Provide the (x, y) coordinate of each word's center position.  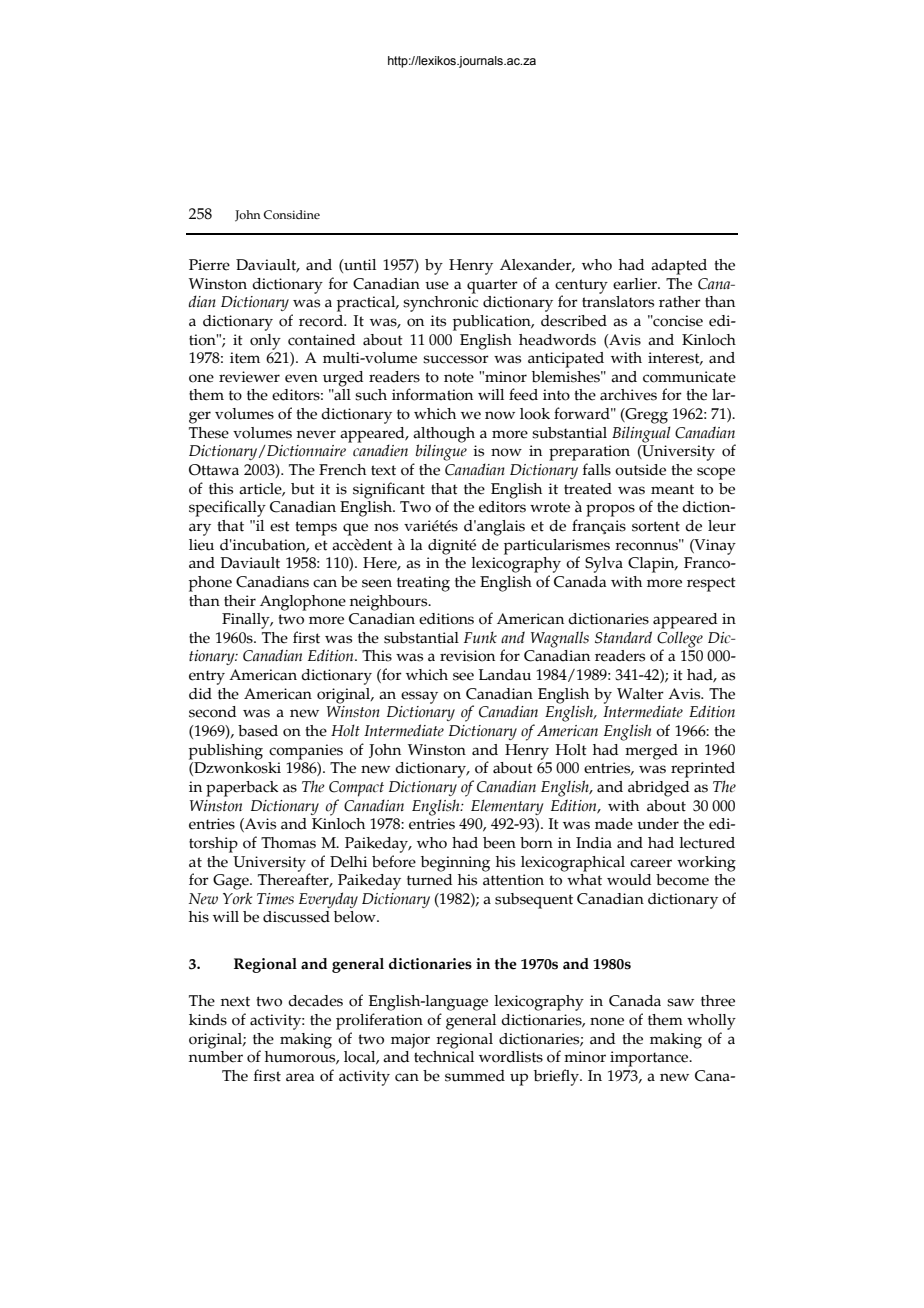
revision (467, 656)
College (680, 640)
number (216, 1055)
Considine (292, 214)
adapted (679, 267)
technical (444, 1055)
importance (650, 1059)
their (240, 601)
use (437, 285)
